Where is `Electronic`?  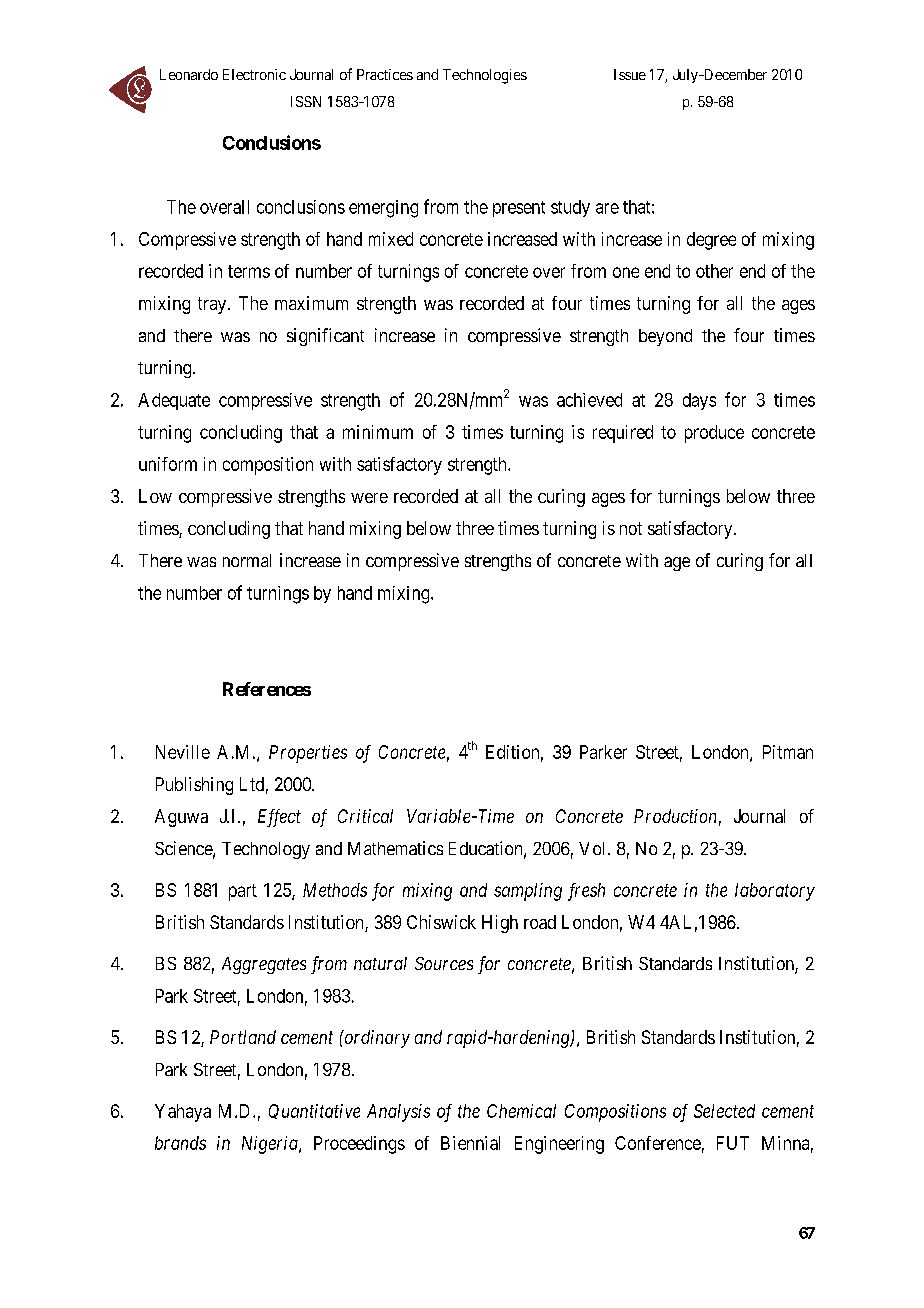 Electronic is located at coordinates (254, 74).
